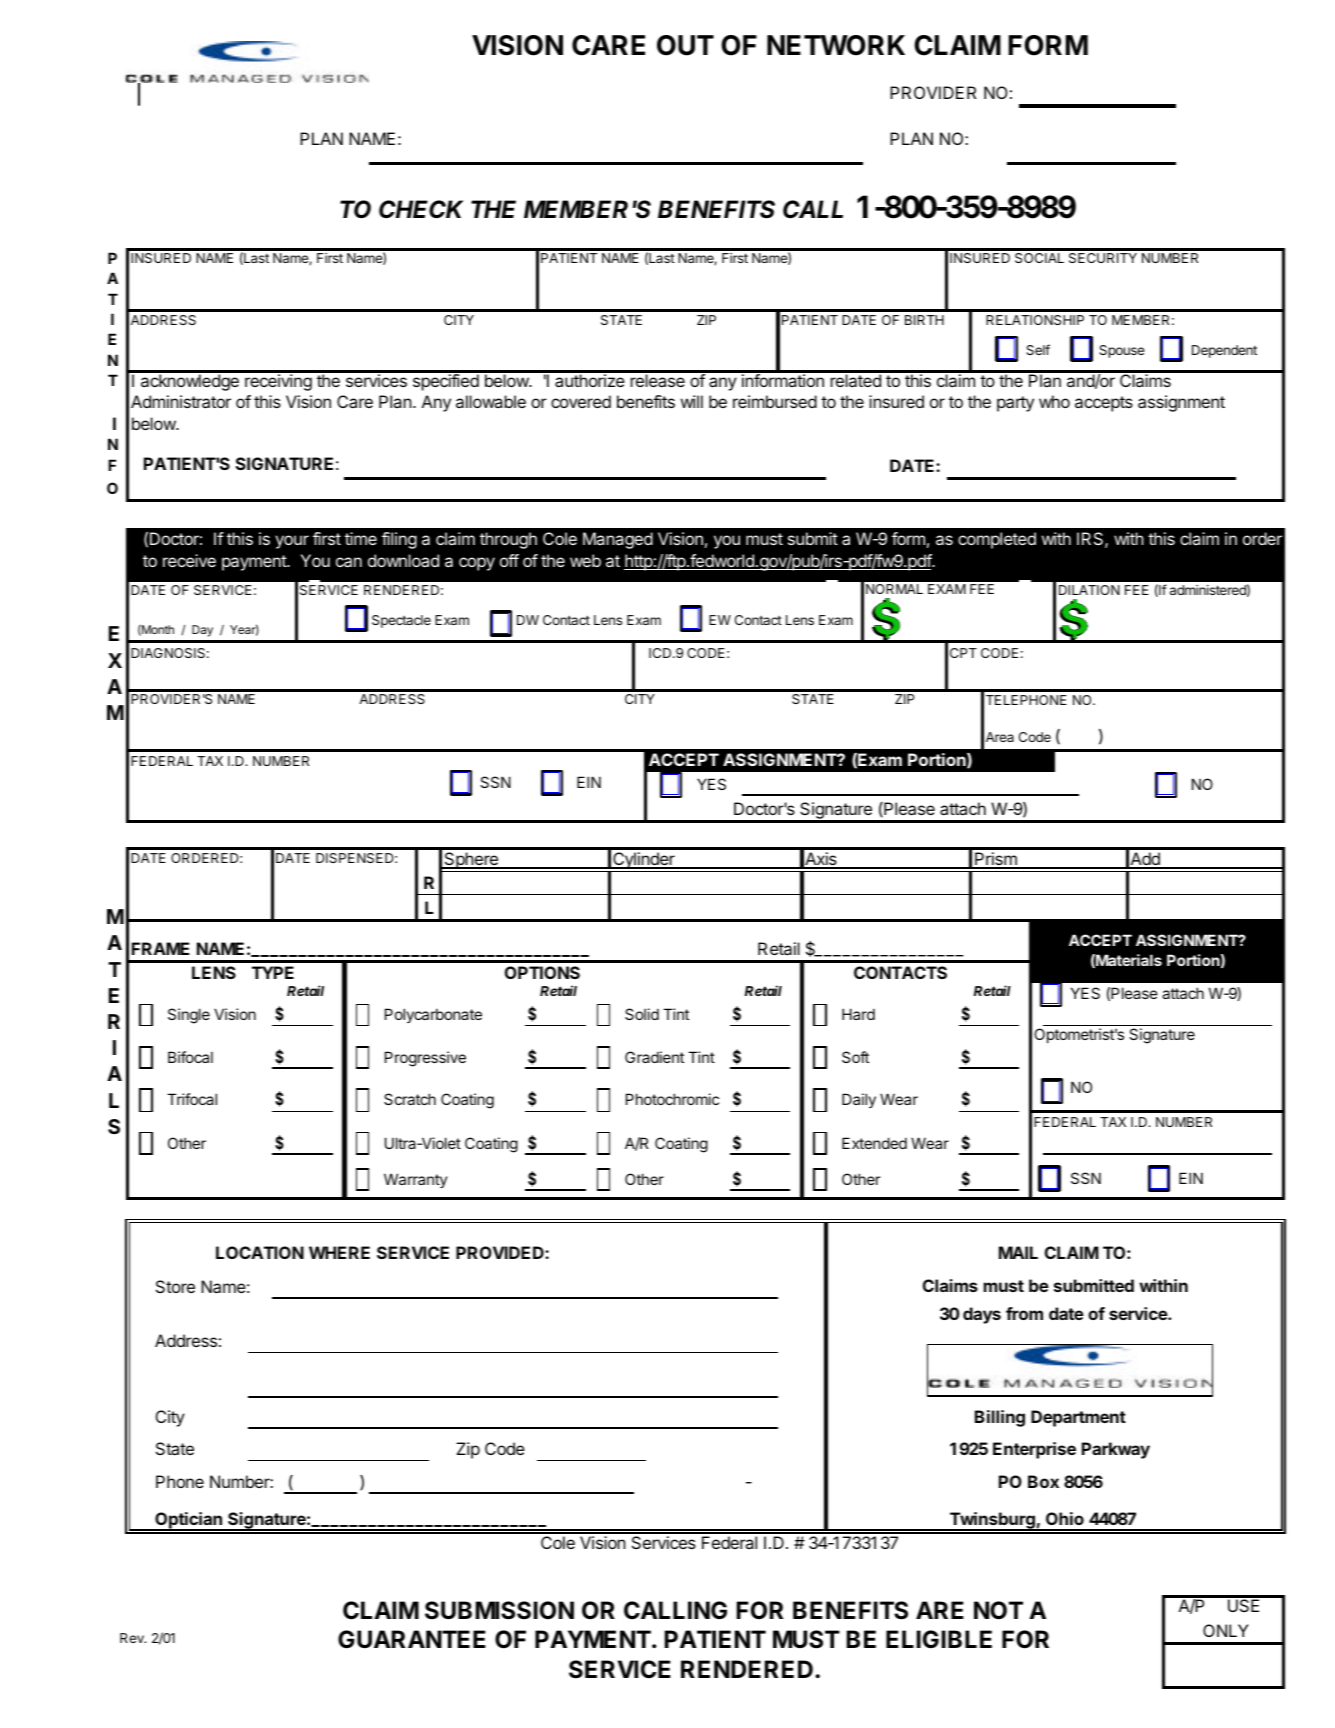 The width and height of the page is (1335, 1728). I want to click on CPT, so click(963, 653).
